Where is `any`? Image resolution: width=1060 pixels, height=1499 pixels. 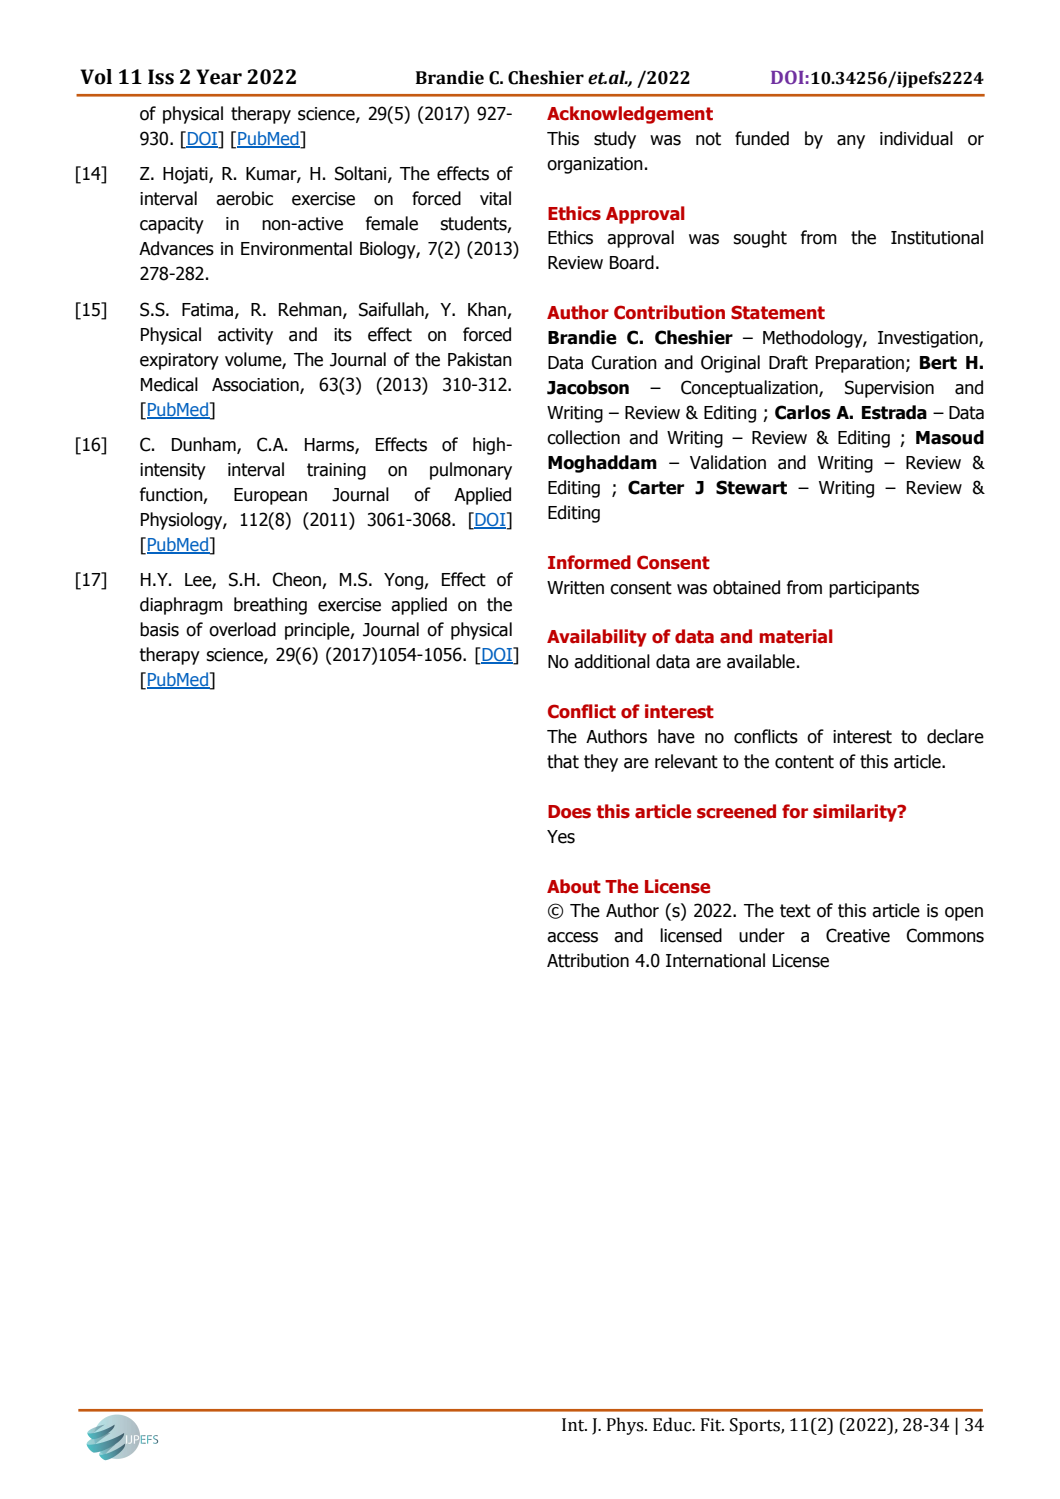 any is located at coordinates (851, 142).
